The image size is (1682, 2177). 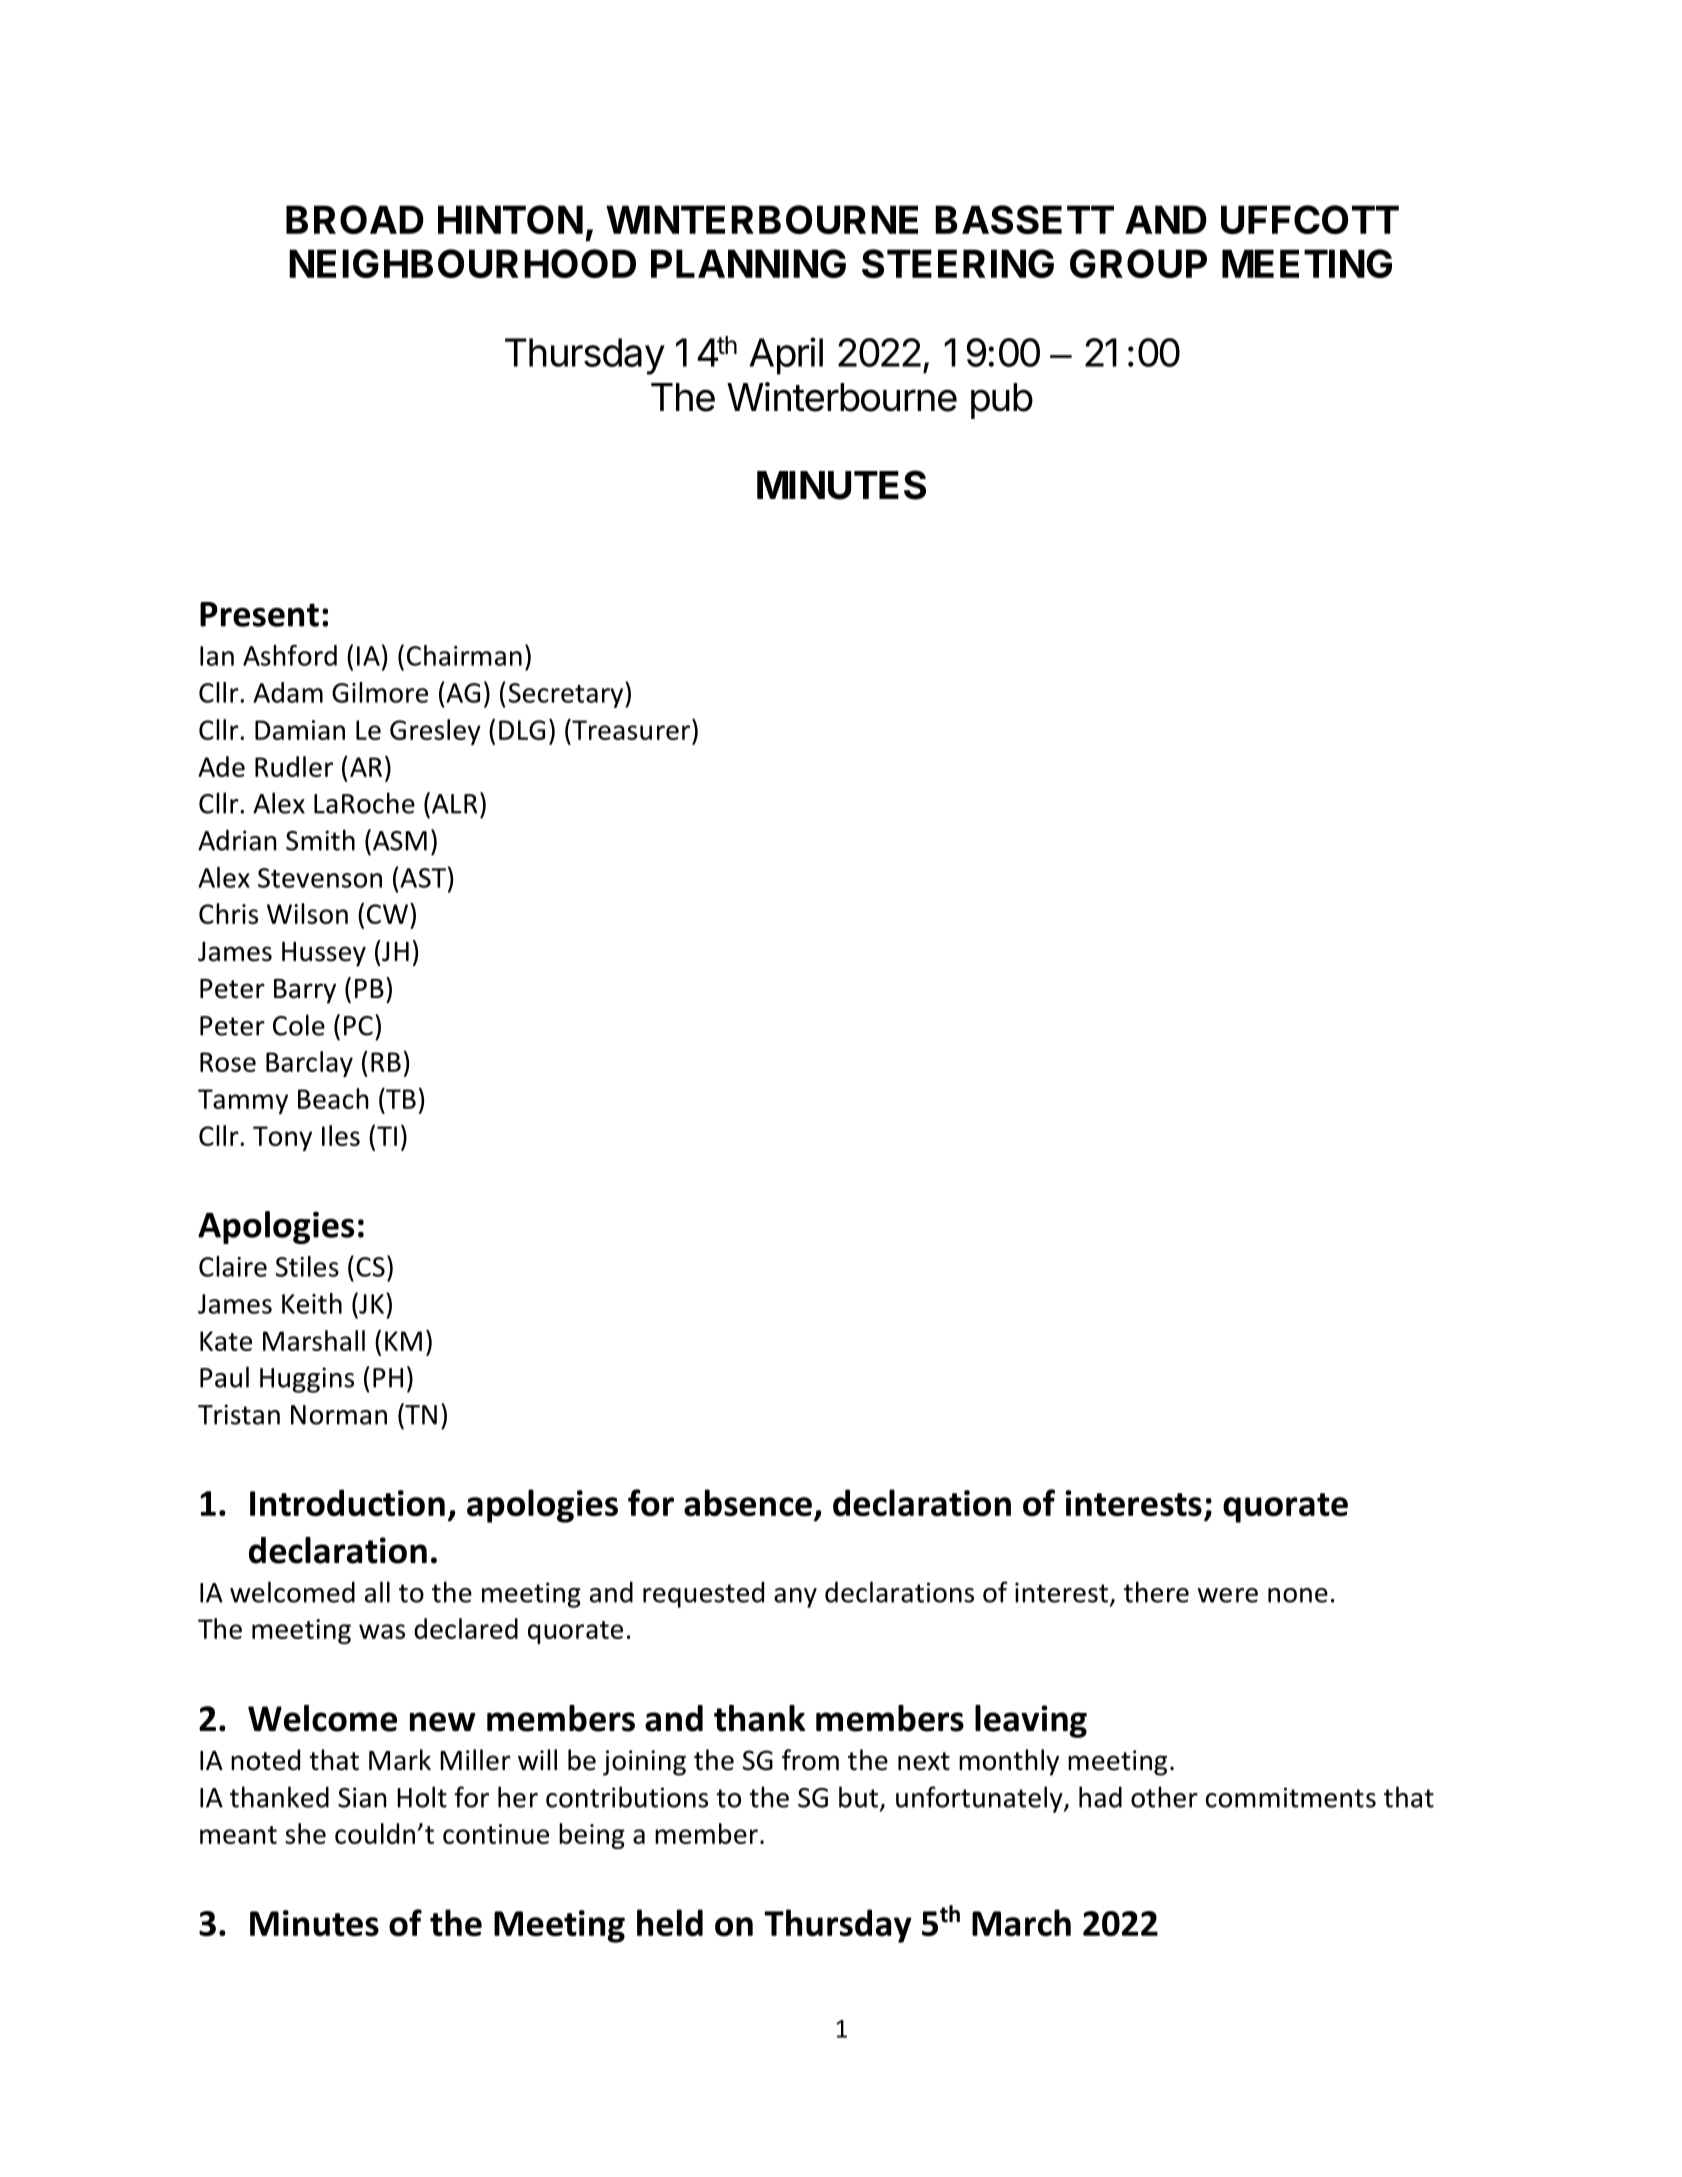 I want to click on Smith, so click(x=320, y=840).
